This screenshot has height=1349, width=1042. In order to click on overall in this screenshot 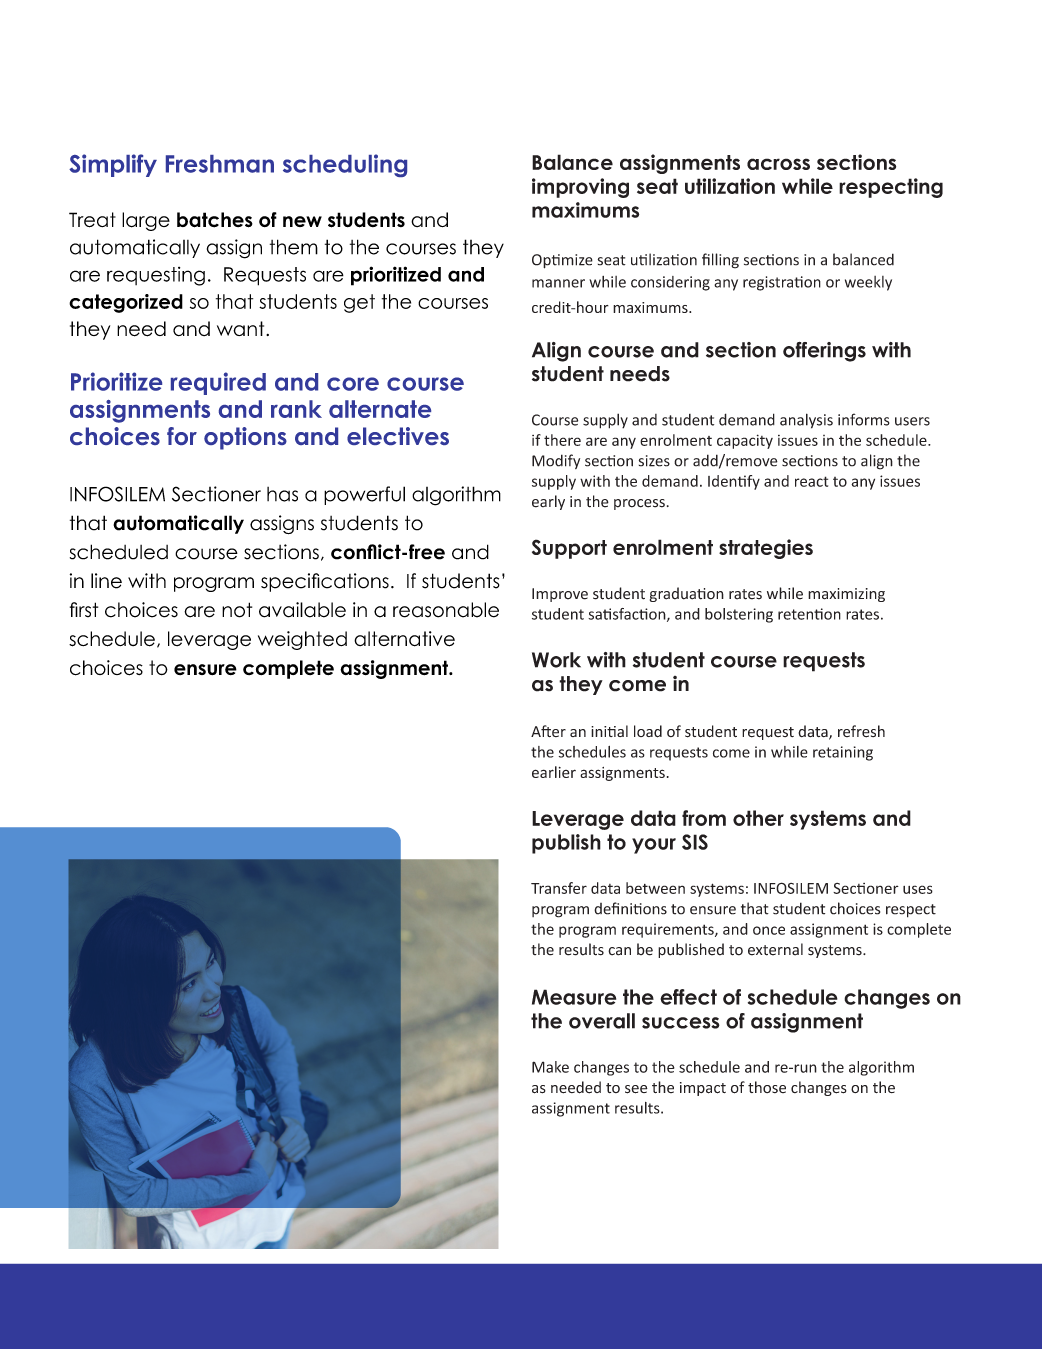, I will do `click(602, 1021)`.
